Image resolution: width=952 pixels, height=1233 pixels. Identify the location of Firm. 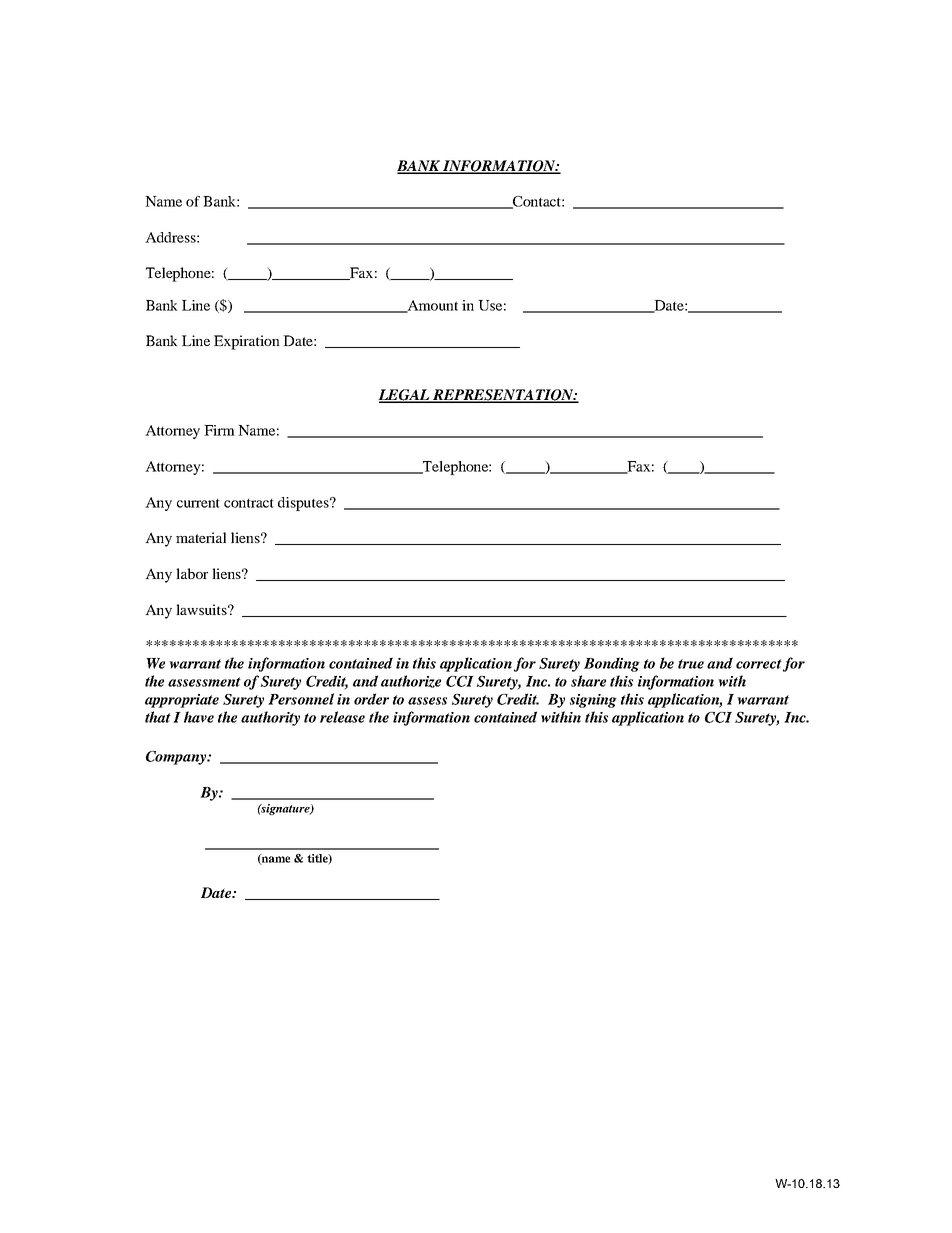
(219, 430).
